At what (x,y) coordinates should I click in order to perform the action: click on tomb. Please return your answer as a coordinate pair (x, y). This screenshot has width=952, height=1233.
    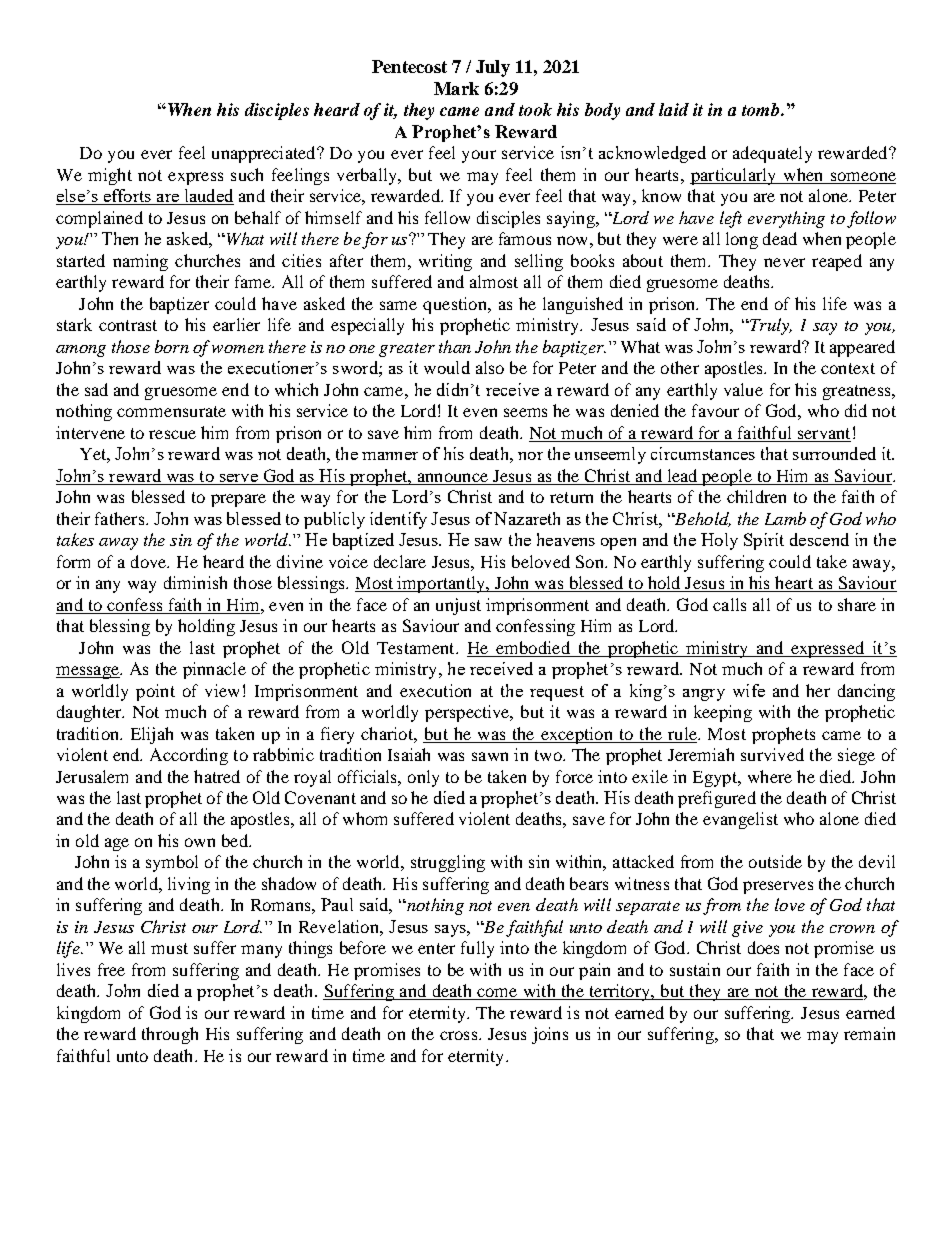
    Looking at the image, I should click on (762, 109).
